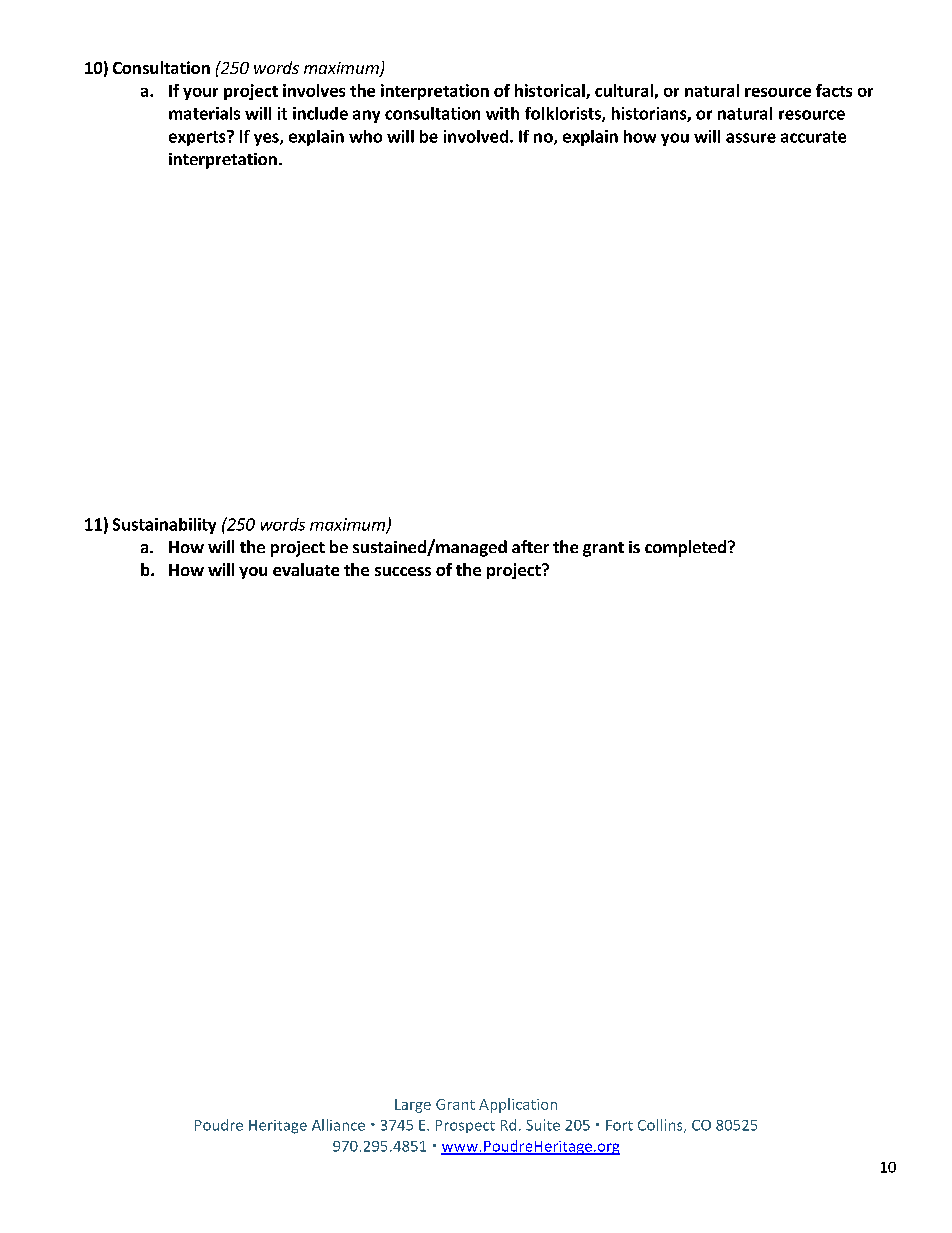 The height and width of the image is (1233, 952). Describe the element at coordinates (518, 1105) in the image. I see `Application` at that location.
